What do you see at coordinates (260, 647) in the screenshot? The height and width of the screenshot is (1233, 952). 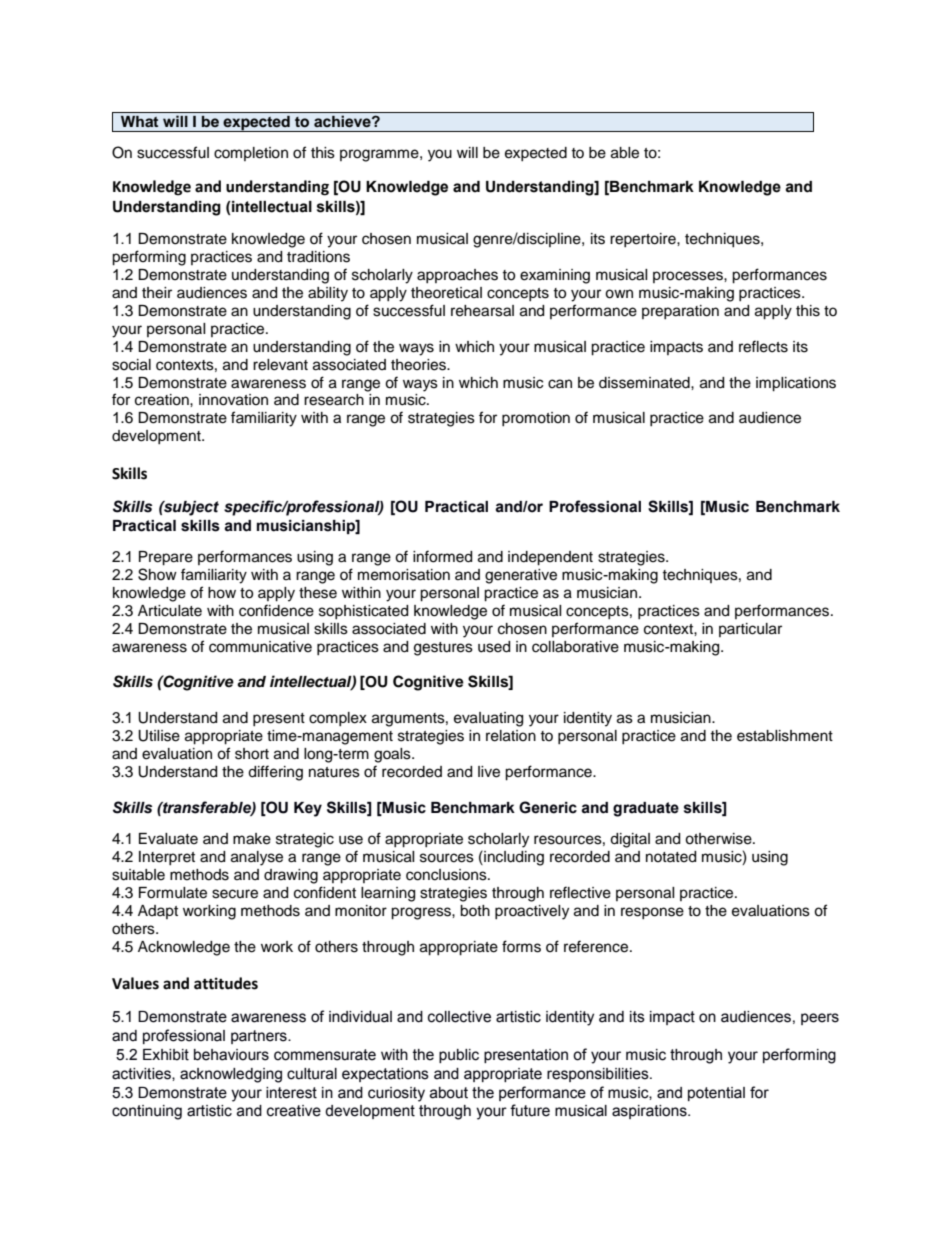 I see `communicative` at bounding box center [260, 647].
